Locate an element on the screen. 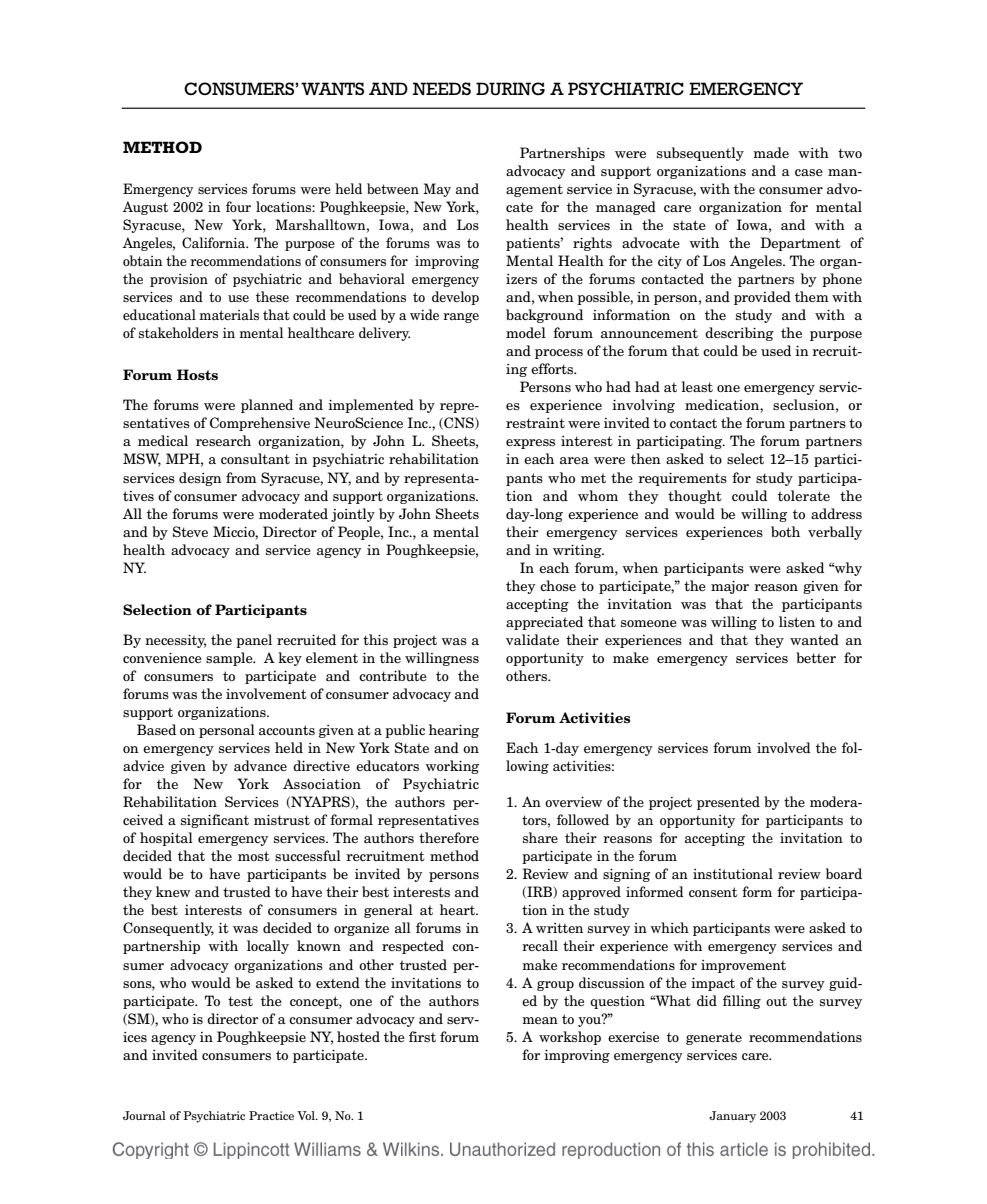 The width and height of the screenshot is (987, 1204). DURING is located at coordinates (510, 89).
